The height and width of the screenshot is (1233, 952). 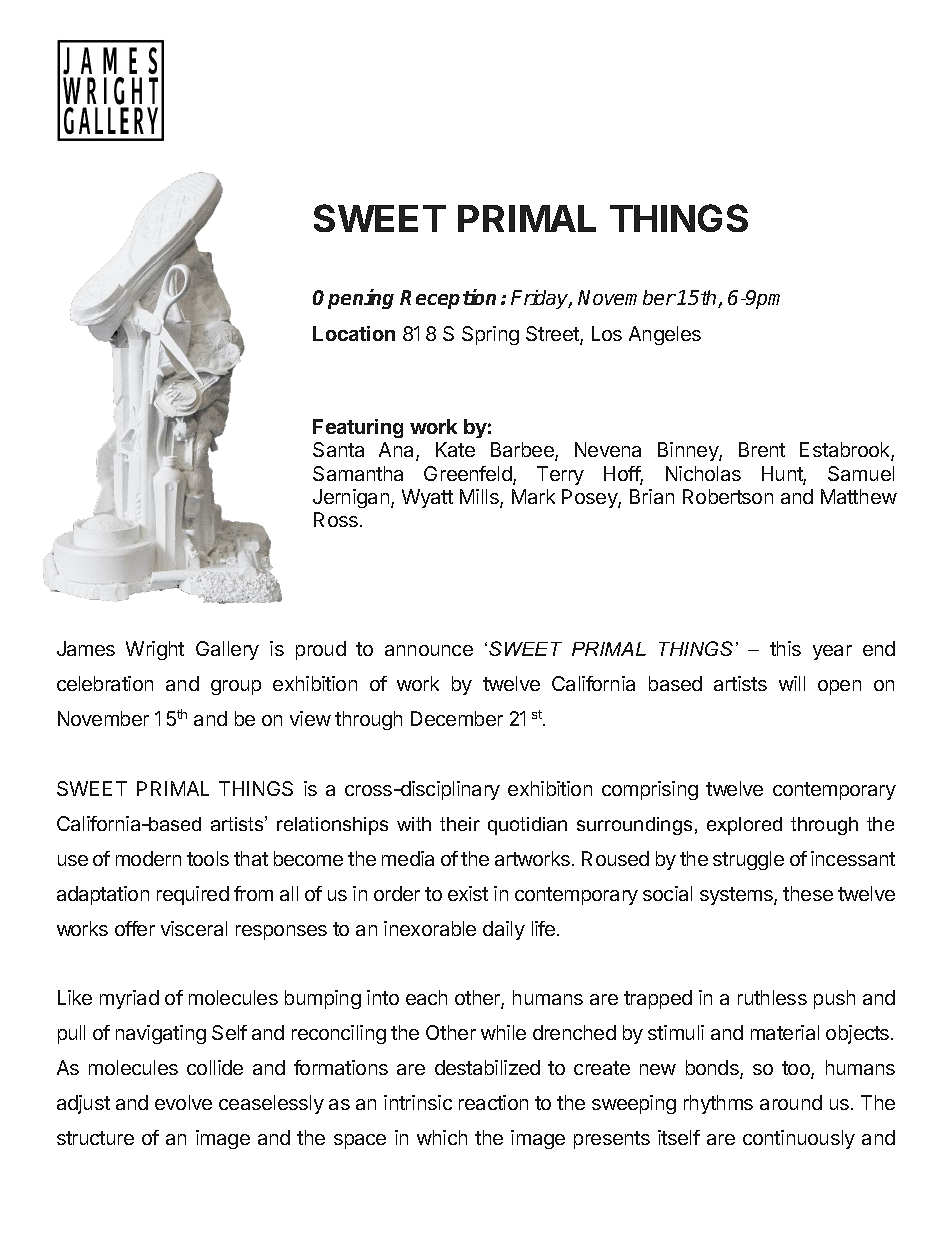 I want to click on Angeles, so click(x=665, y=335).
